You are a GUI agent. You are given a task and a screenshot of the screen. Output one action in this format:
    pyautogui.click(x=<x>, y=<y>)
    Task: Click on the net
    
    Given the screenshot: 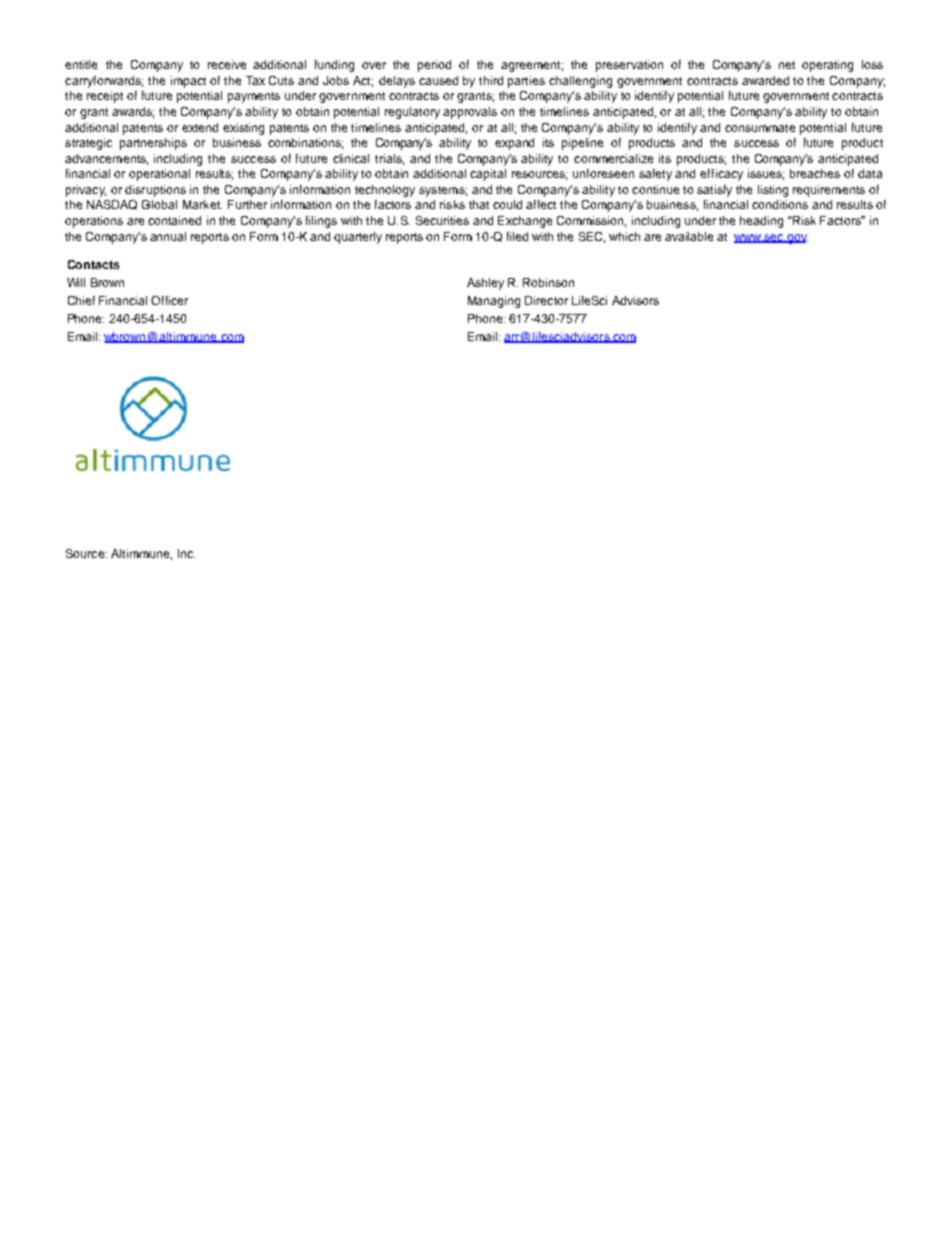 What is the action you would take?
    pyautogui.click(x=787, y=65)
